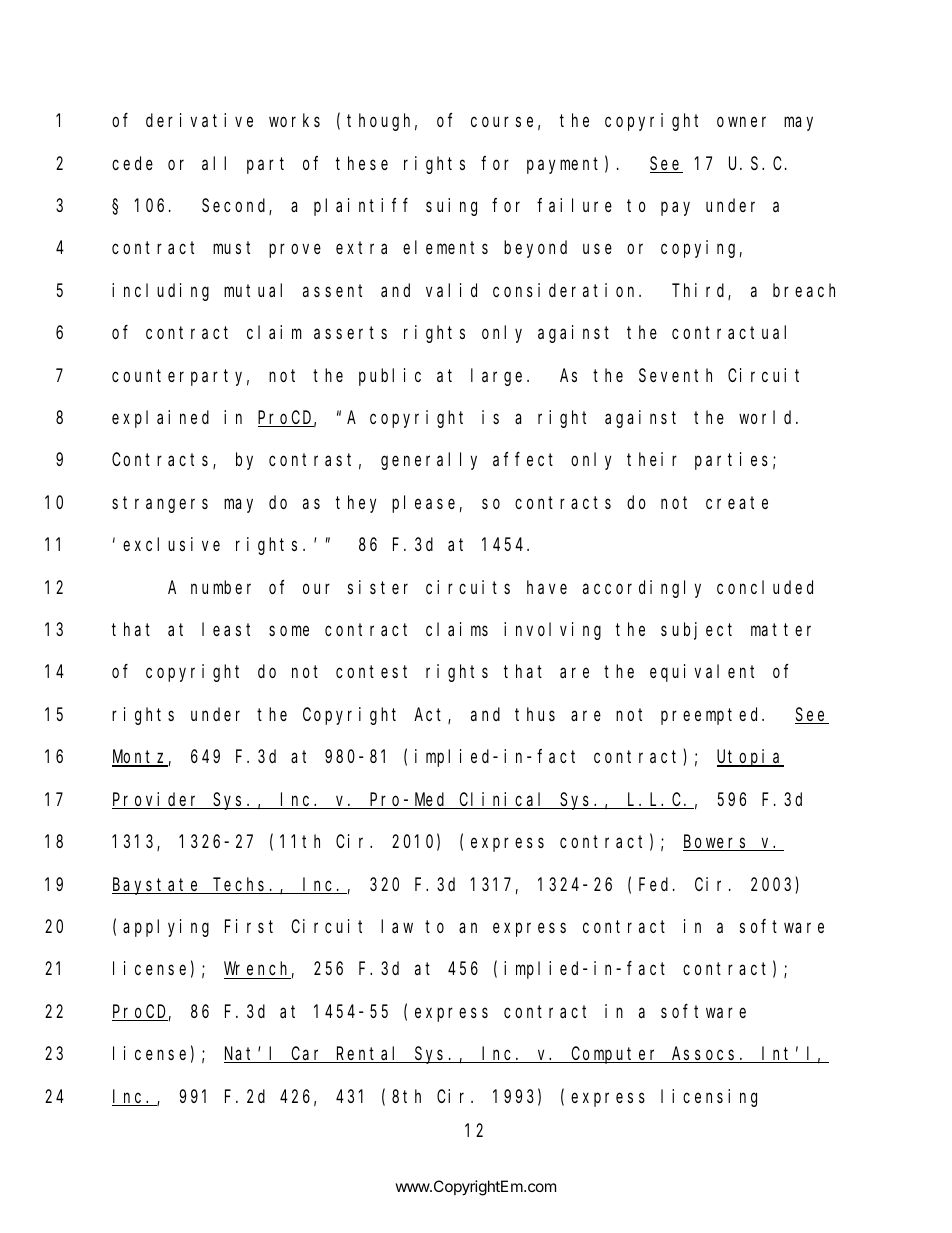 Image resolution: width=952 pixels, height=1233 pixels. I want to click on prove, so click(295, 251).
